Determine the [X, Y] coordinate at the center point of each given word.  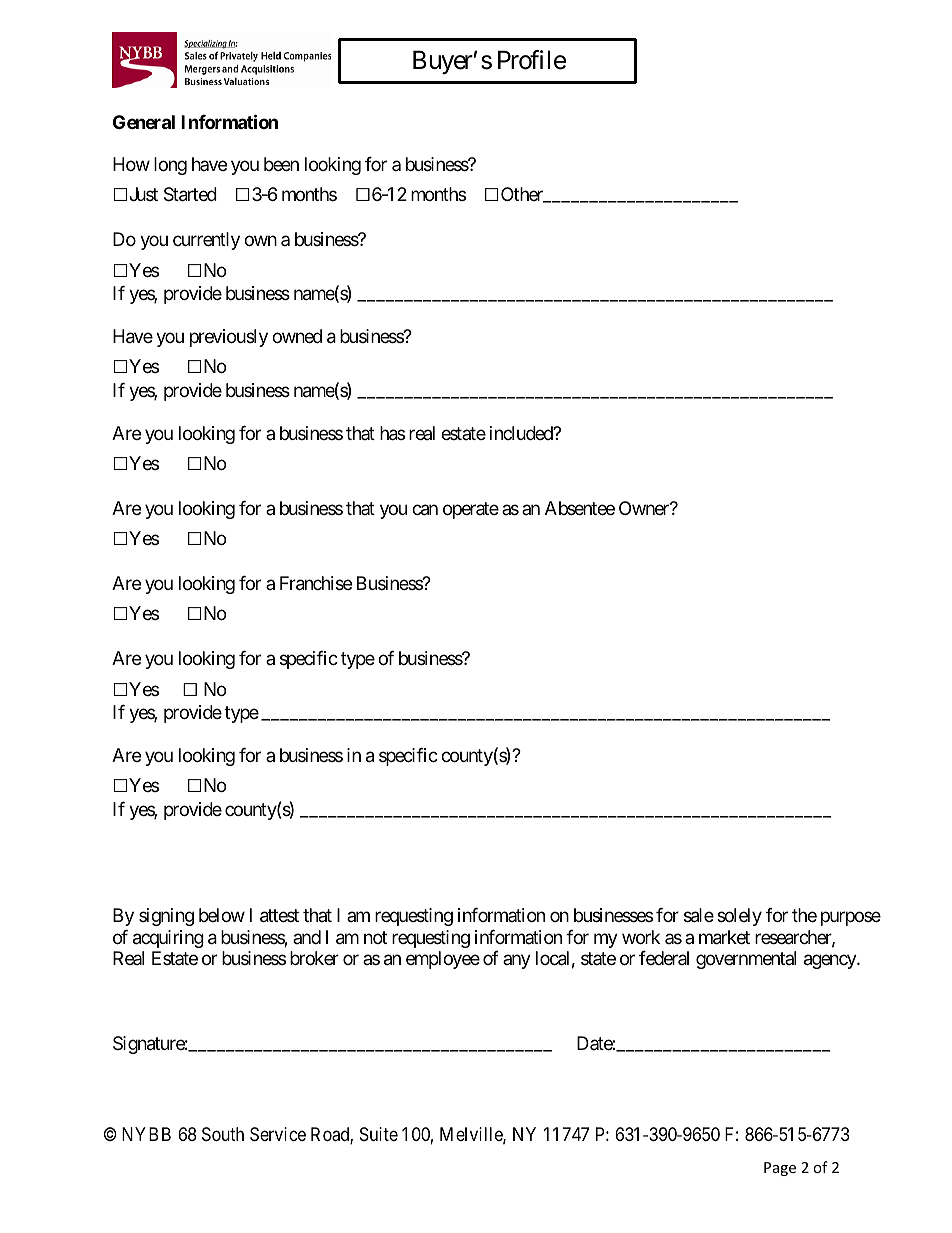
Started [190, 194]
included [522, 433]
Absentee [580, 508]
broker [314, 958]
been [281, 164]
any [517, 961]
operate [471, 510]
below [222, 915]
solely [739, 917]
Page [780, 1169]
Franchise [316, 583]
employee [443, 960]
